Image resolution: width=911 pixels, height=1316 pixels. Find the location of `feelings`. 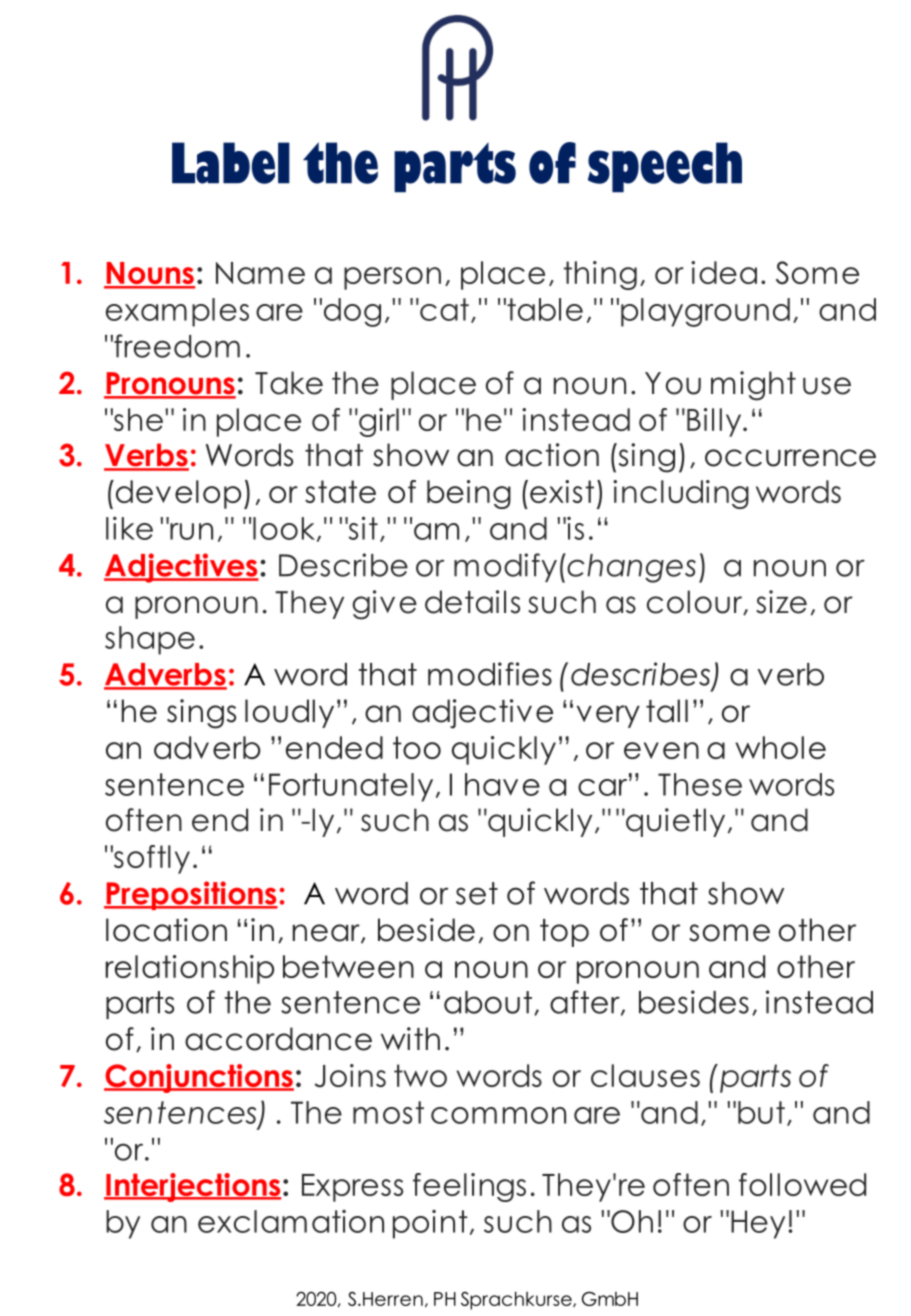

feelings is located at coordinates (469, 1187).
